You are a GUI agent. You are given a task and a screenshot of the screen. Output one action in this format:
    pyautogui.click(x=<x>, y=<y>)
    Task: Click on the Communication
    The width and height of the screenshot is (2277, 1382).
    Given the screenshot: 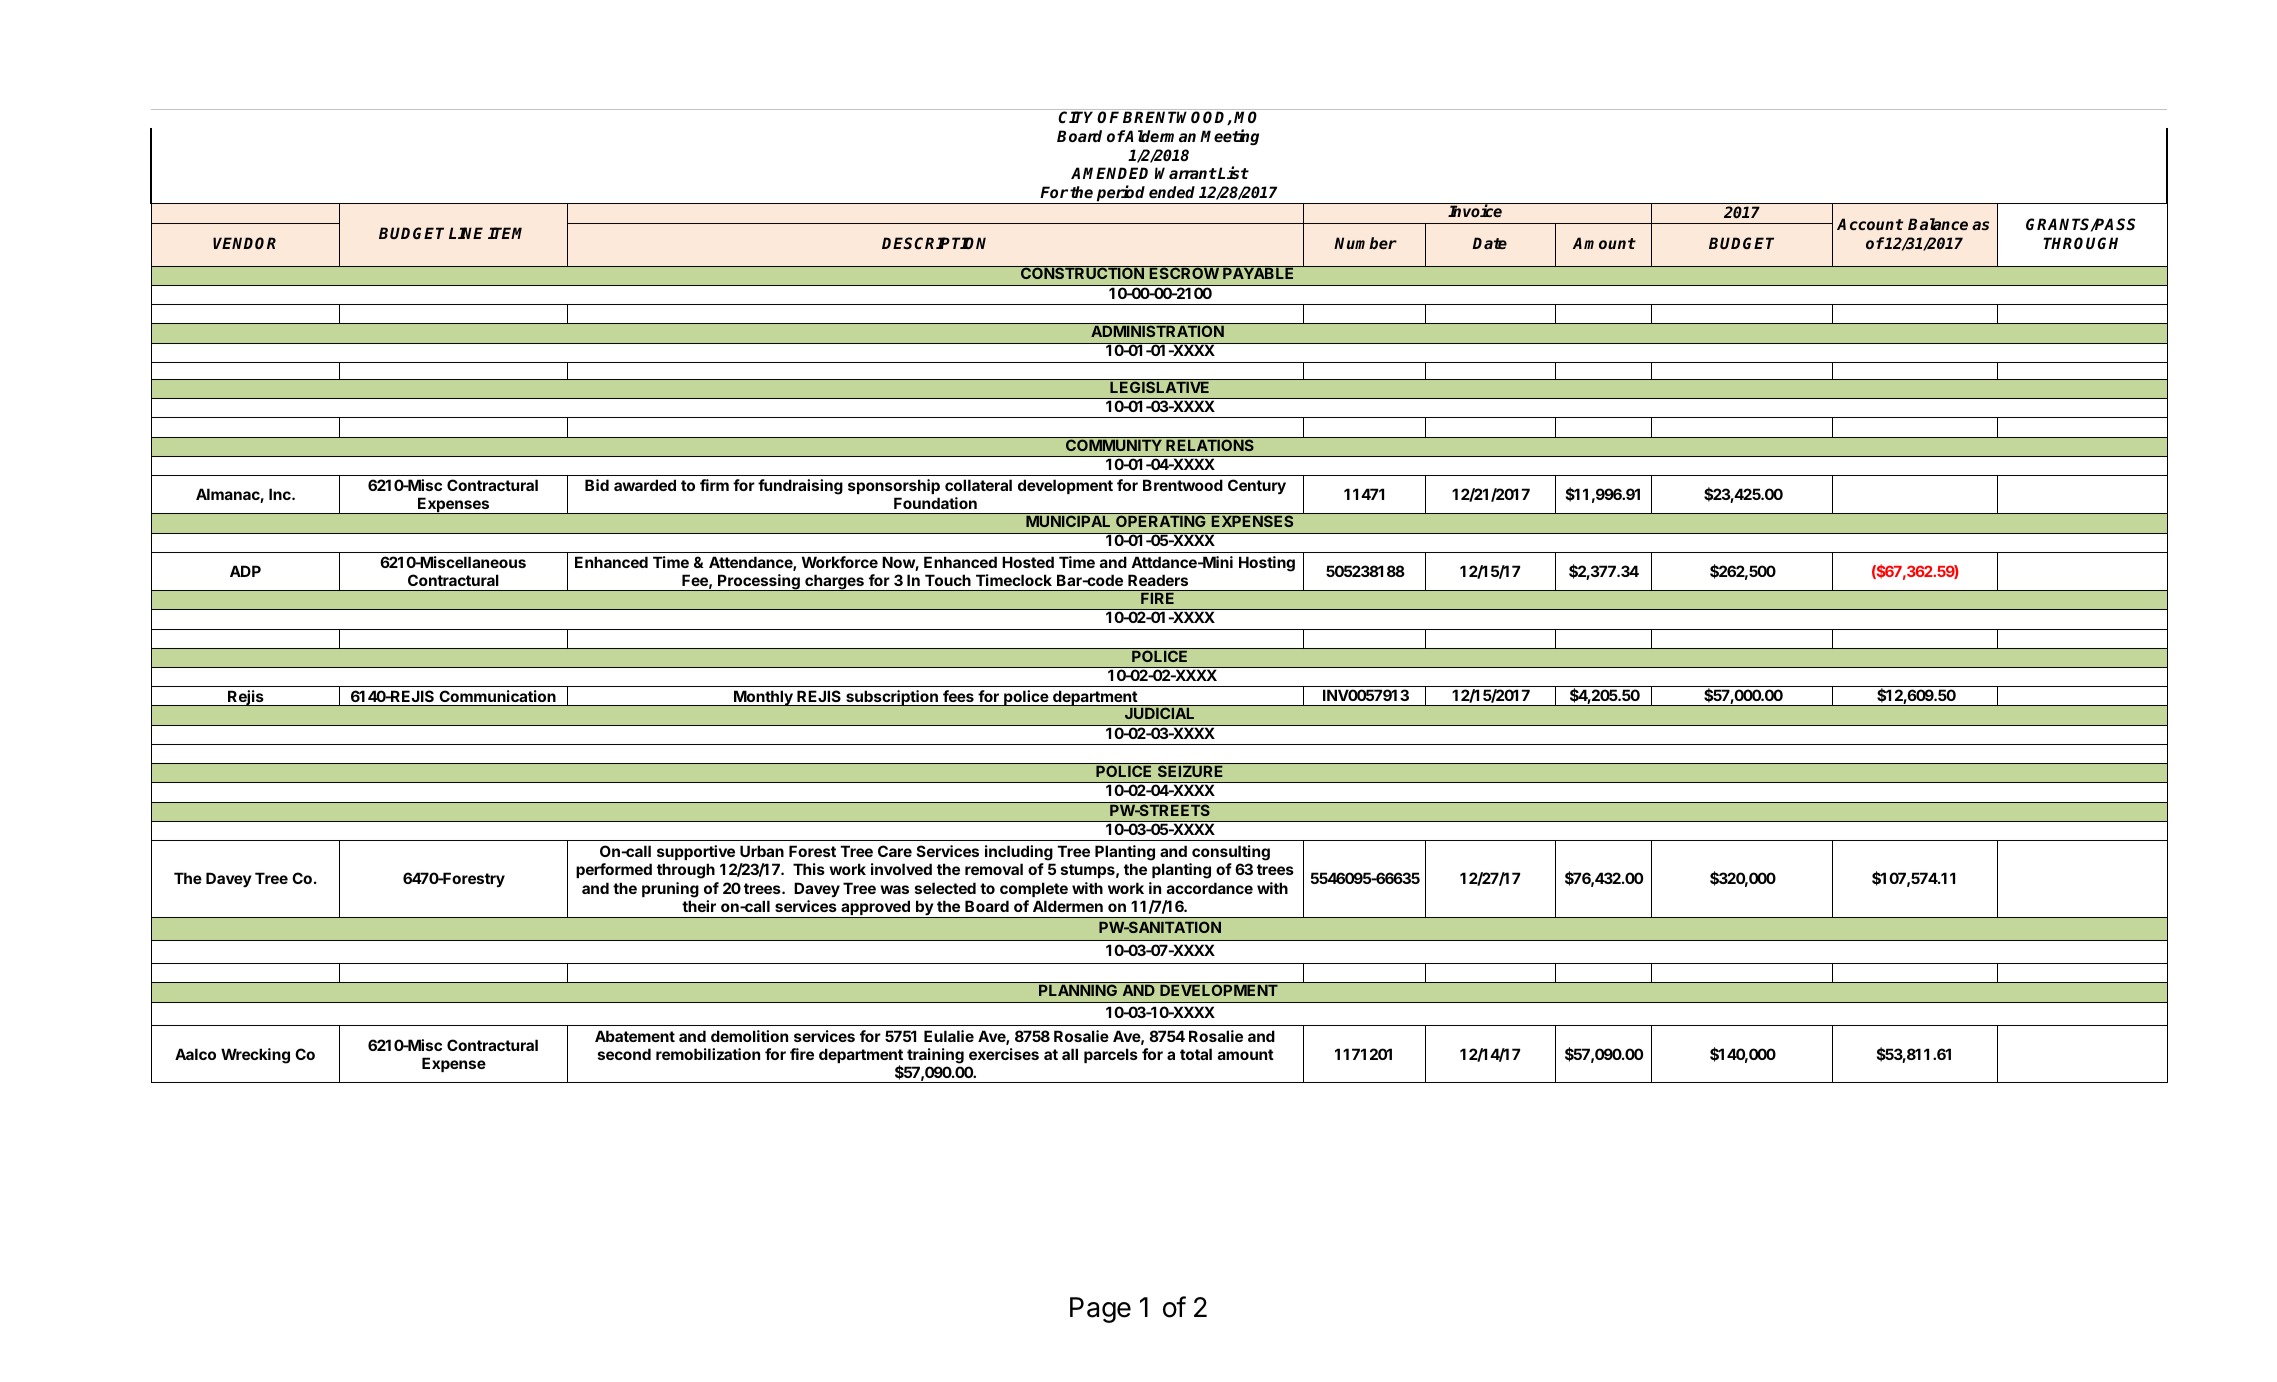 What is the action you would take?
    pyautogui.click(x=498, y=696)
